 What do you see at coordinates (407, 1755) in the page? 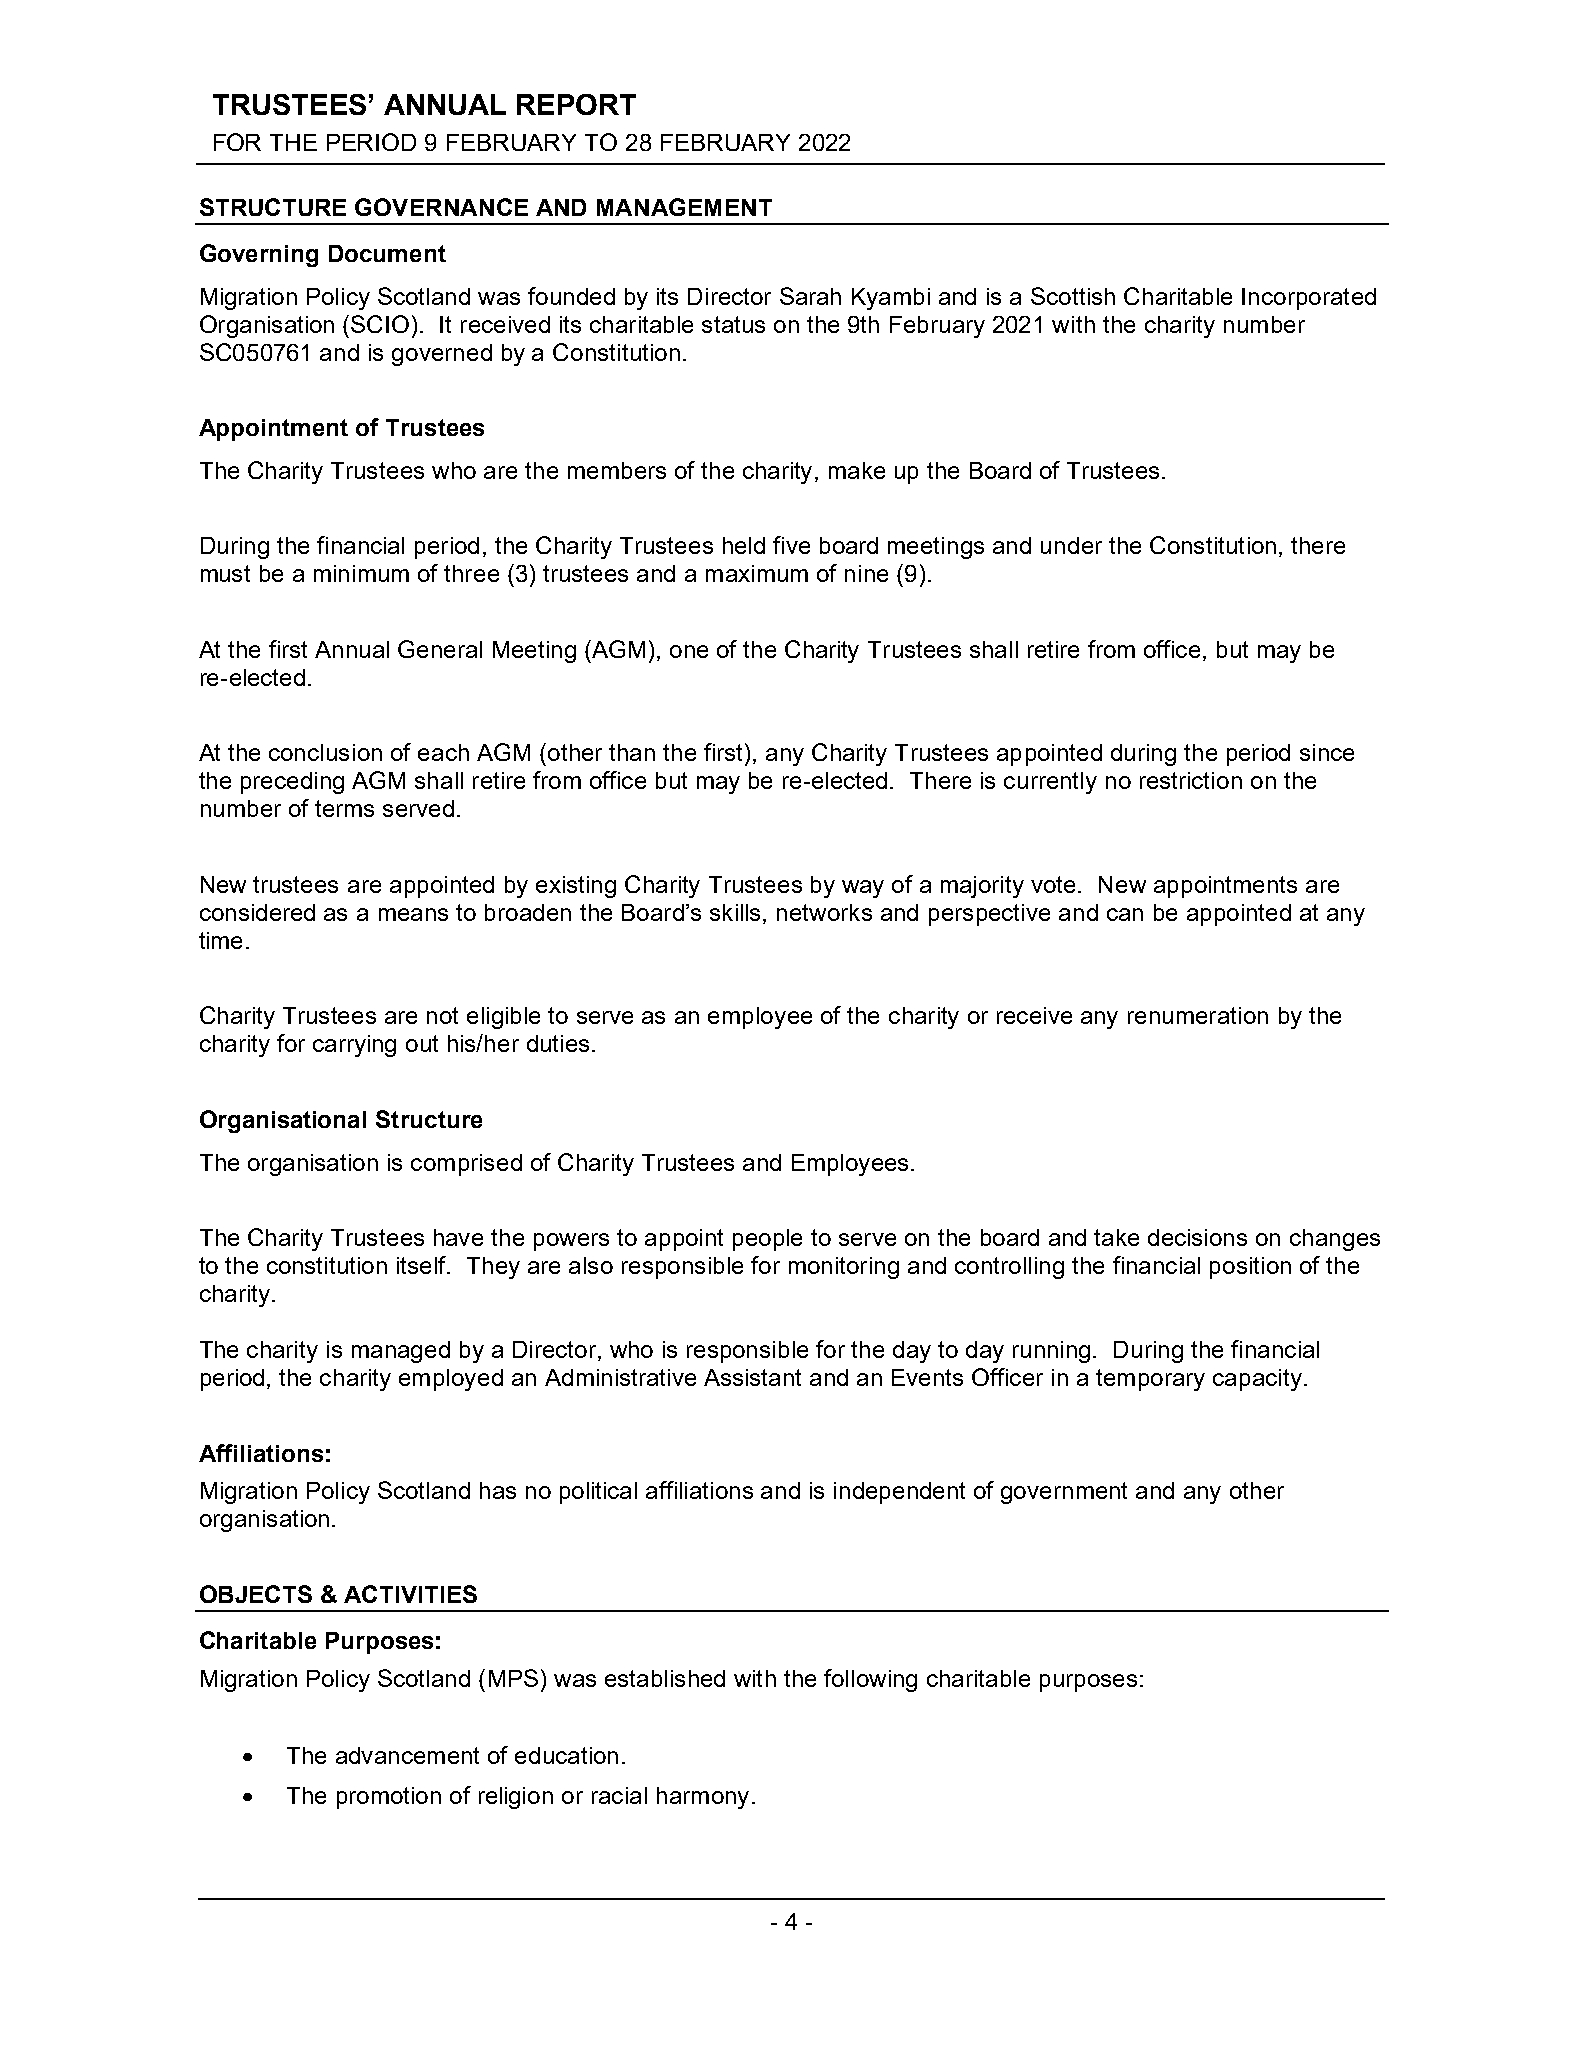
I see `advancement` at bounding box center [407, 1755].
